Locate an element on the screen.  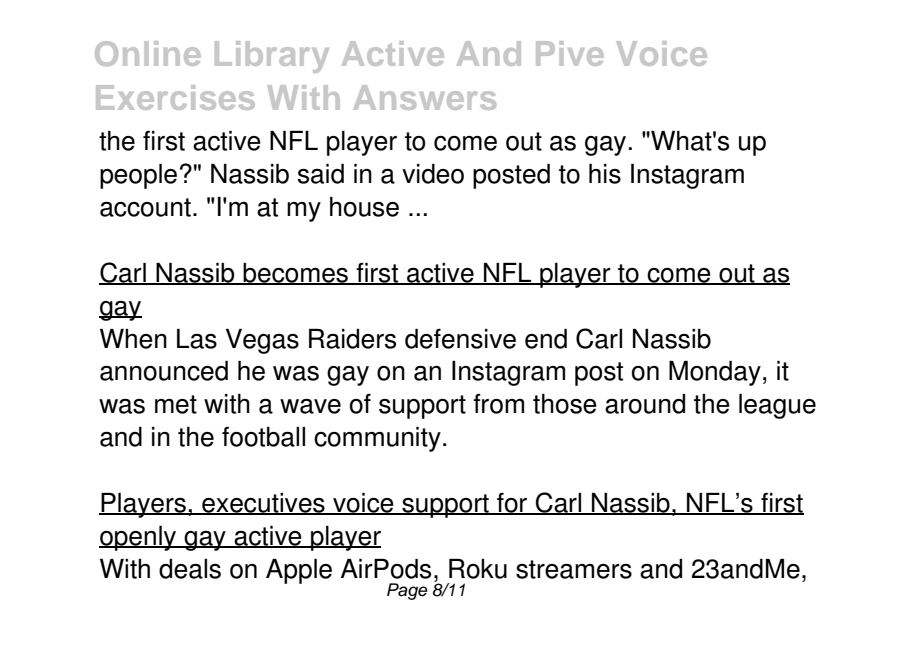
defensive is located at coordinates (460, 338).
